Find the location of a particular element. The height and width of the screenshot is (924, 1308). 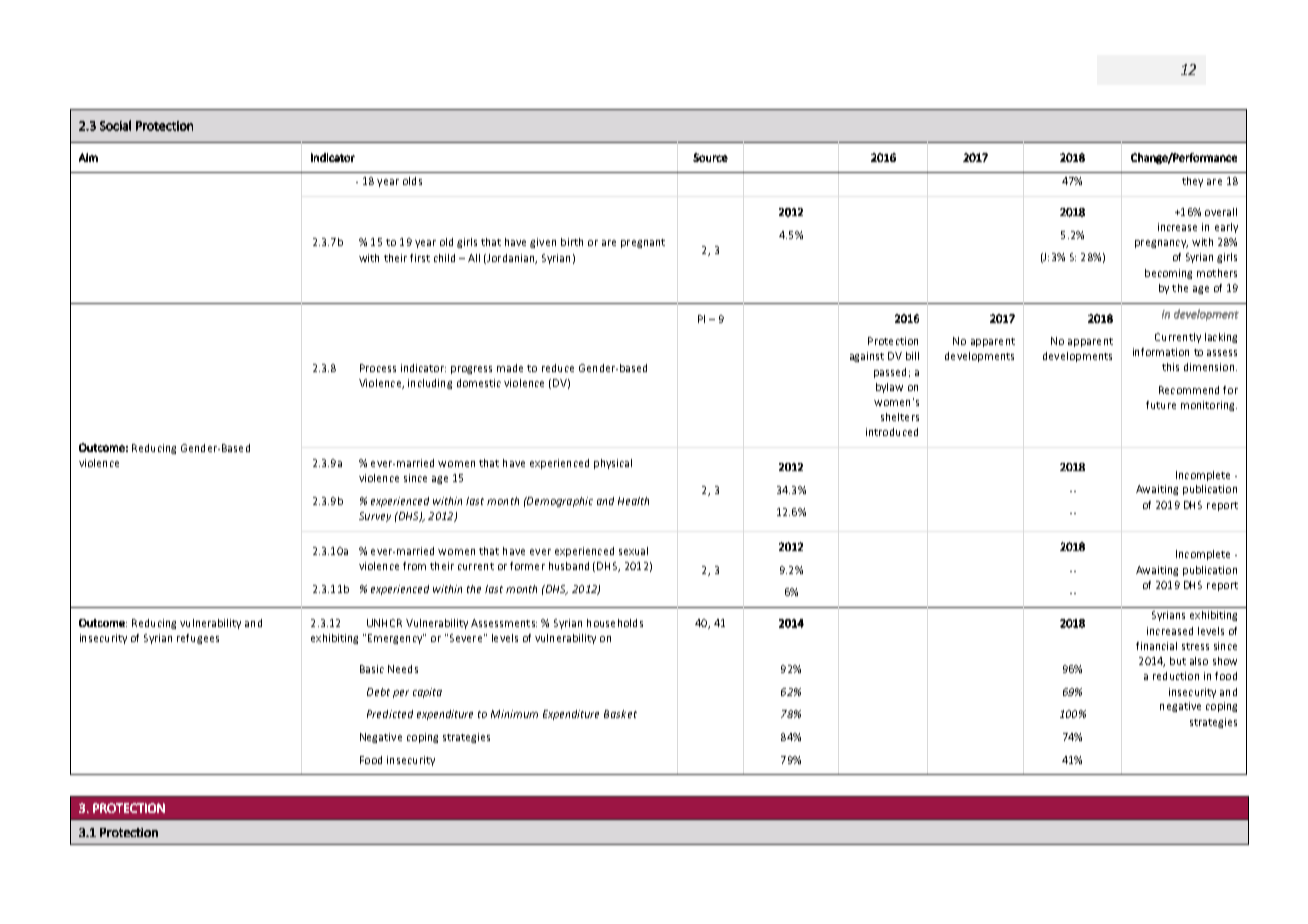

Minimum is located at coordinates (514, 714).
